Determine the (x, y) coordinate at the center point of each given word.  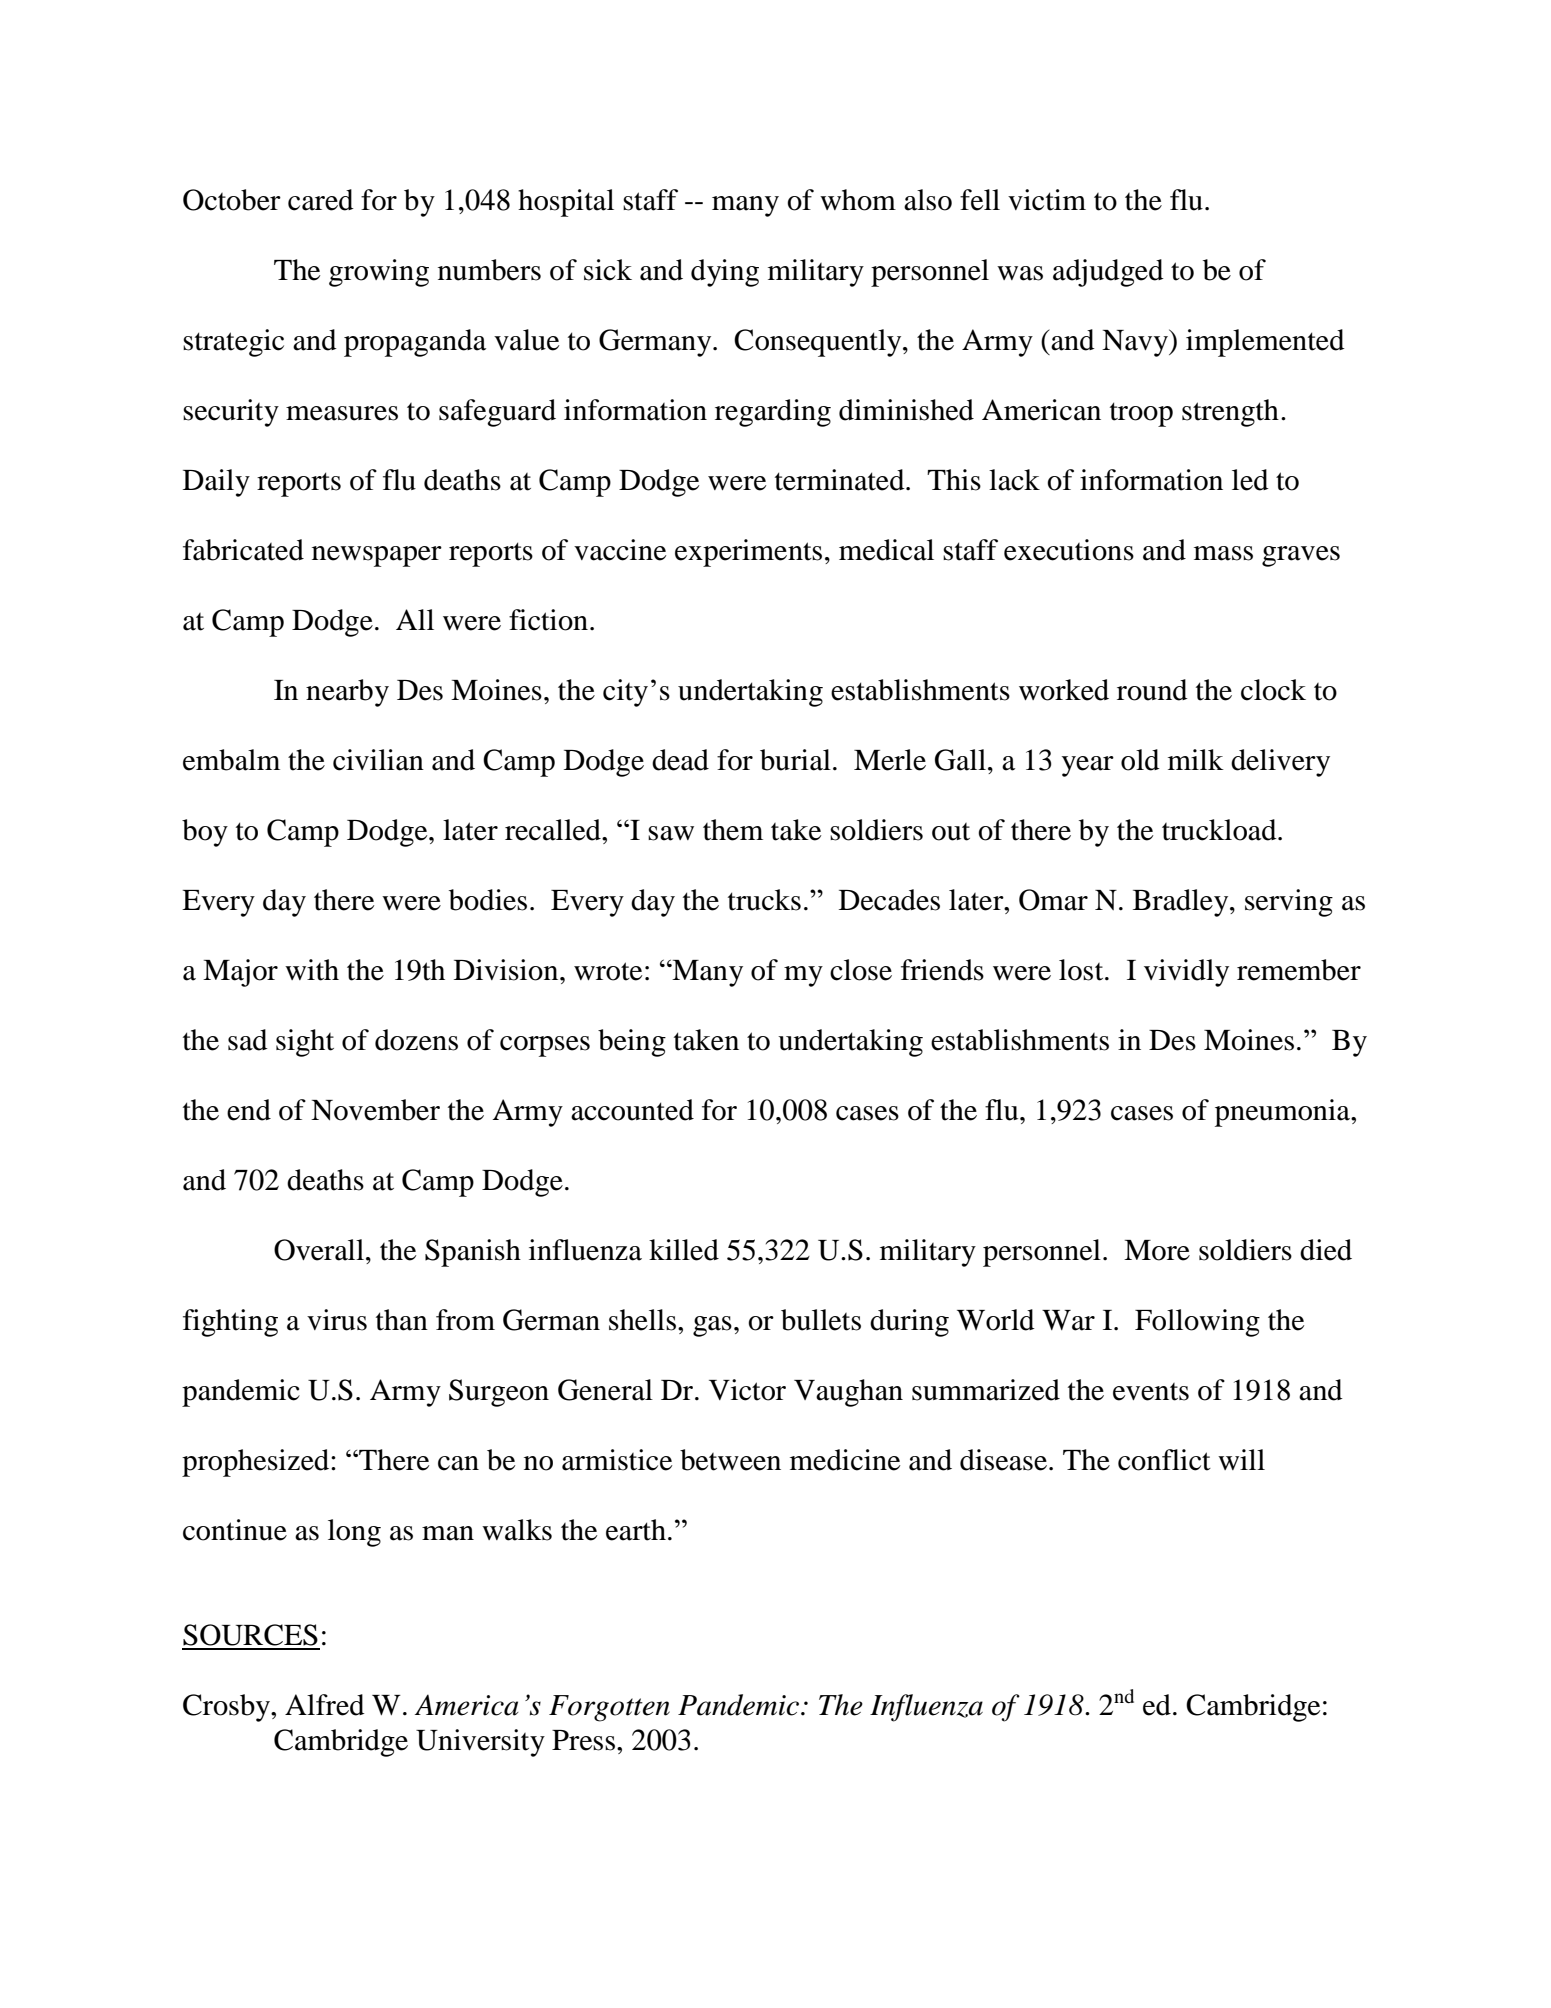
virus (337, 1320)
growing (379, 273)
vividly (1186, 973)
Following (1197, 1323)
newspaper (377, 556)
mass (1223, 553)
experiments (748, 553)
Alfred (325, 1705)
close (861, 970)
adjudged (1108, 273)
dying (725, 273)
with (312, 970)
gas (712, 1326)
